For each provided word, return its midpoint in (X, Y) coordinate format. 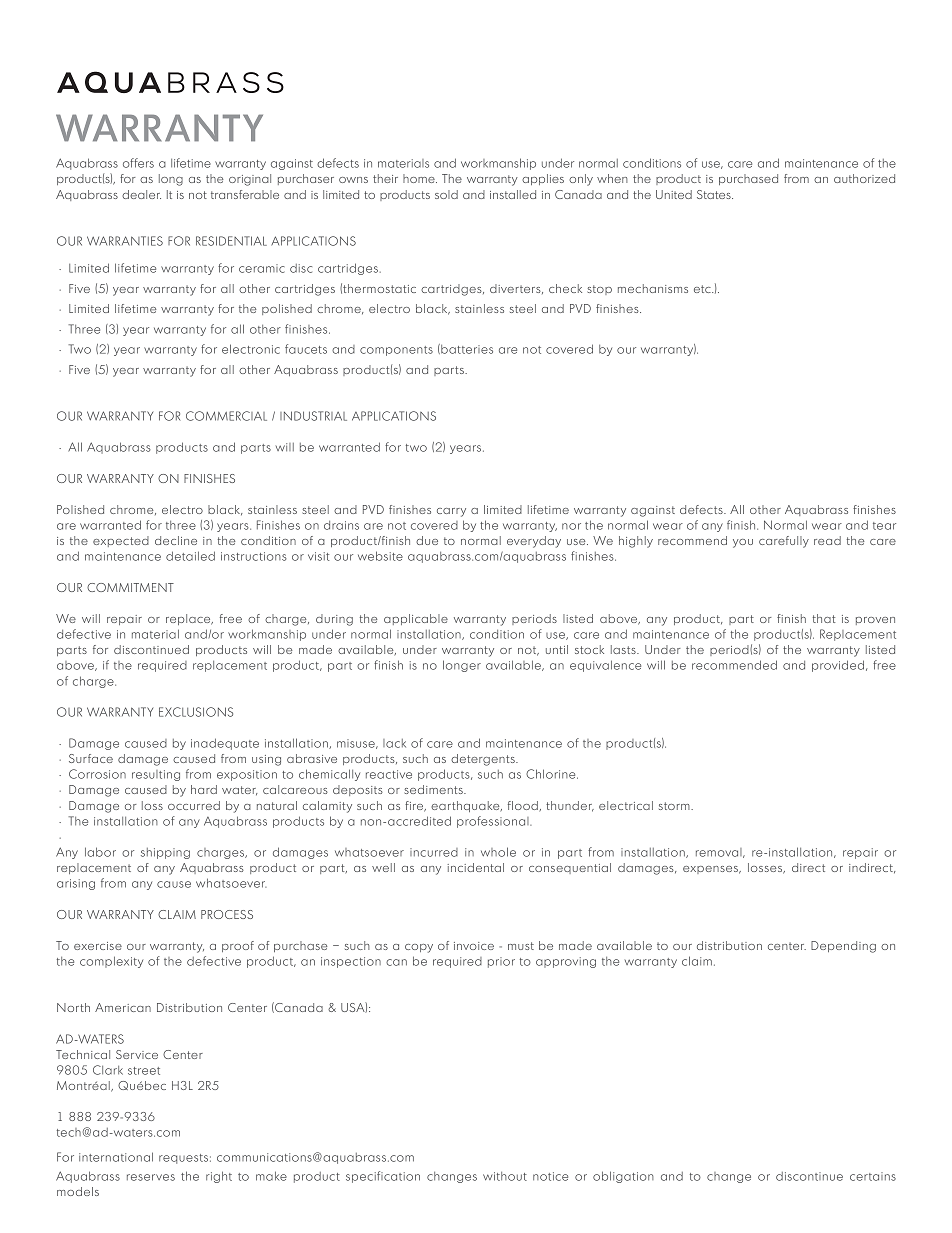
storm (675, 806)
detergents (484, 760)
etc (703, 289)
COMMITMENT (130, 587)
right (219, 1177)
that (824, 618)
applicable (416, 619)
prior (501, 962)
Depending (843, 947)
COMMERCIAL (226, 416)
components (396, 351)
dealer (141, 194)
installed (513, 194)
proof (238, 946)
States (715, 194)
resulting (156, 775)
